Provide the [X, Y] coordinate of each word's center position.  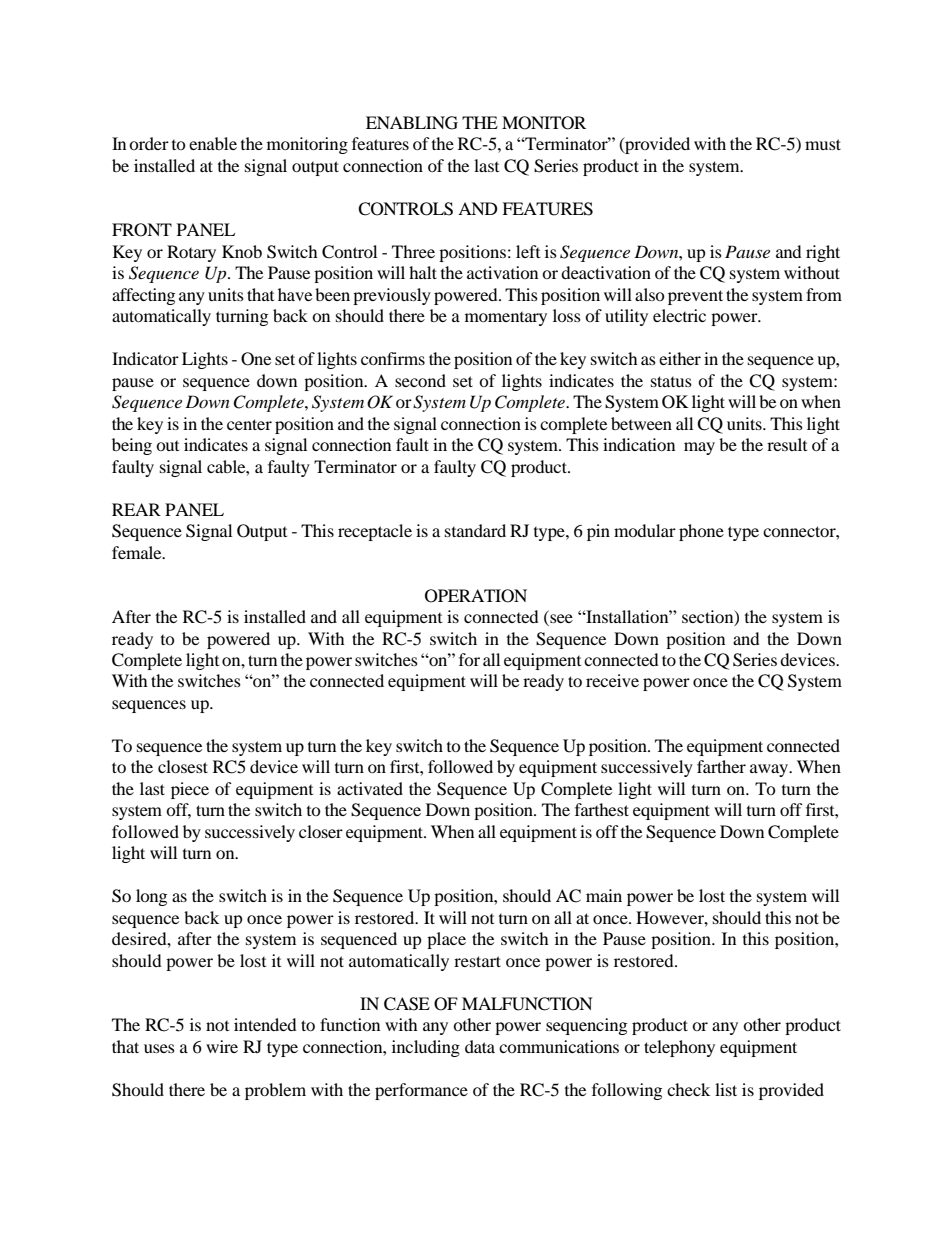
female [138, 552]
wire [222, 1046]
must [823, 144]
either [680, 358]
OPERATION [476, 596]
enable [213, 143]
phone [701, 532]
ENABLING [412, 123]
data [480, 1046]
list [726, 1089]
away [770, 770]
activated [370, 788]
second [420, 380]
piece [190, 790]
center [249, 424]
